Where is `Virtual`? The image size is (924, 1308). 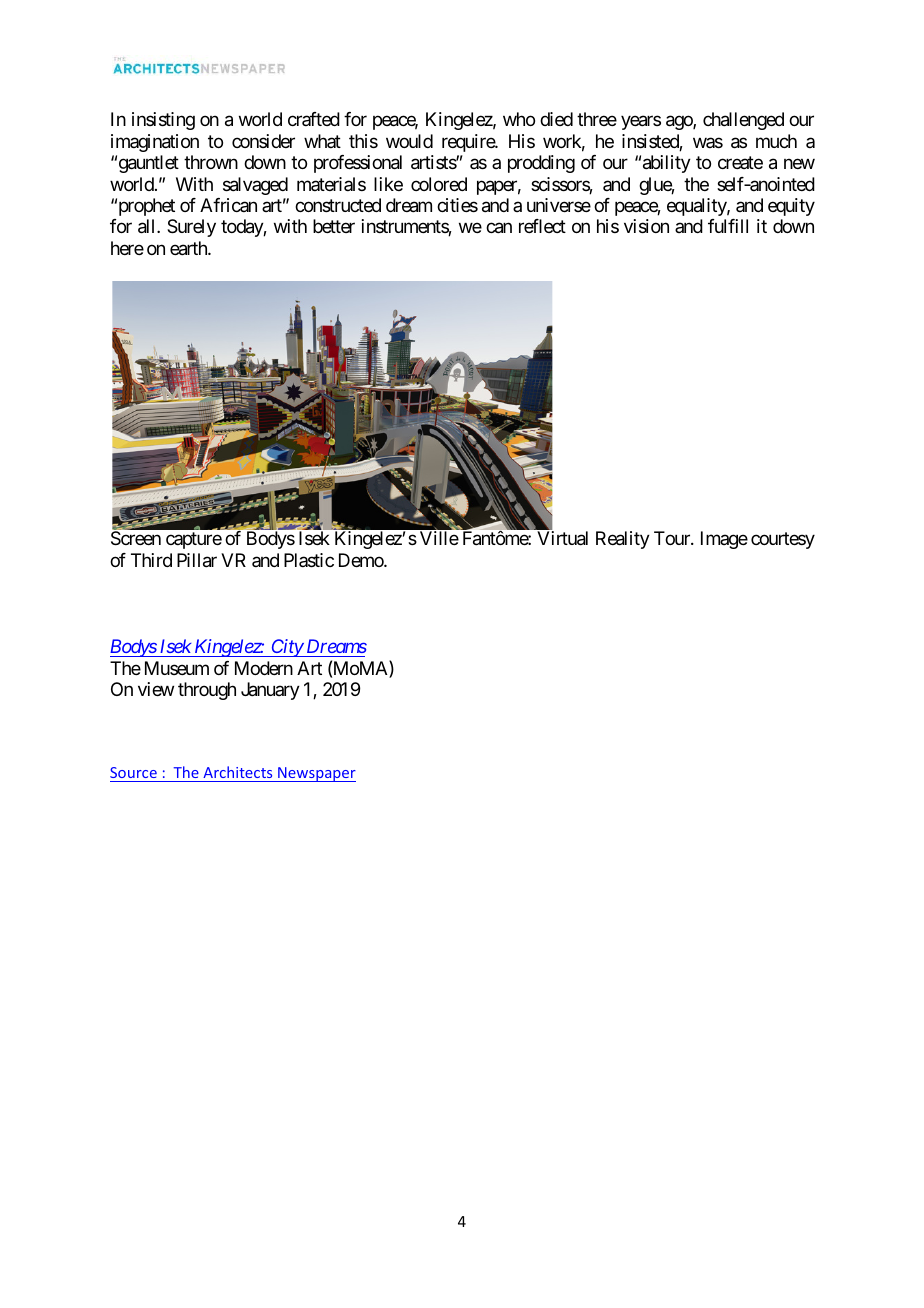
Virtual is located at coordinates (562, 538).
